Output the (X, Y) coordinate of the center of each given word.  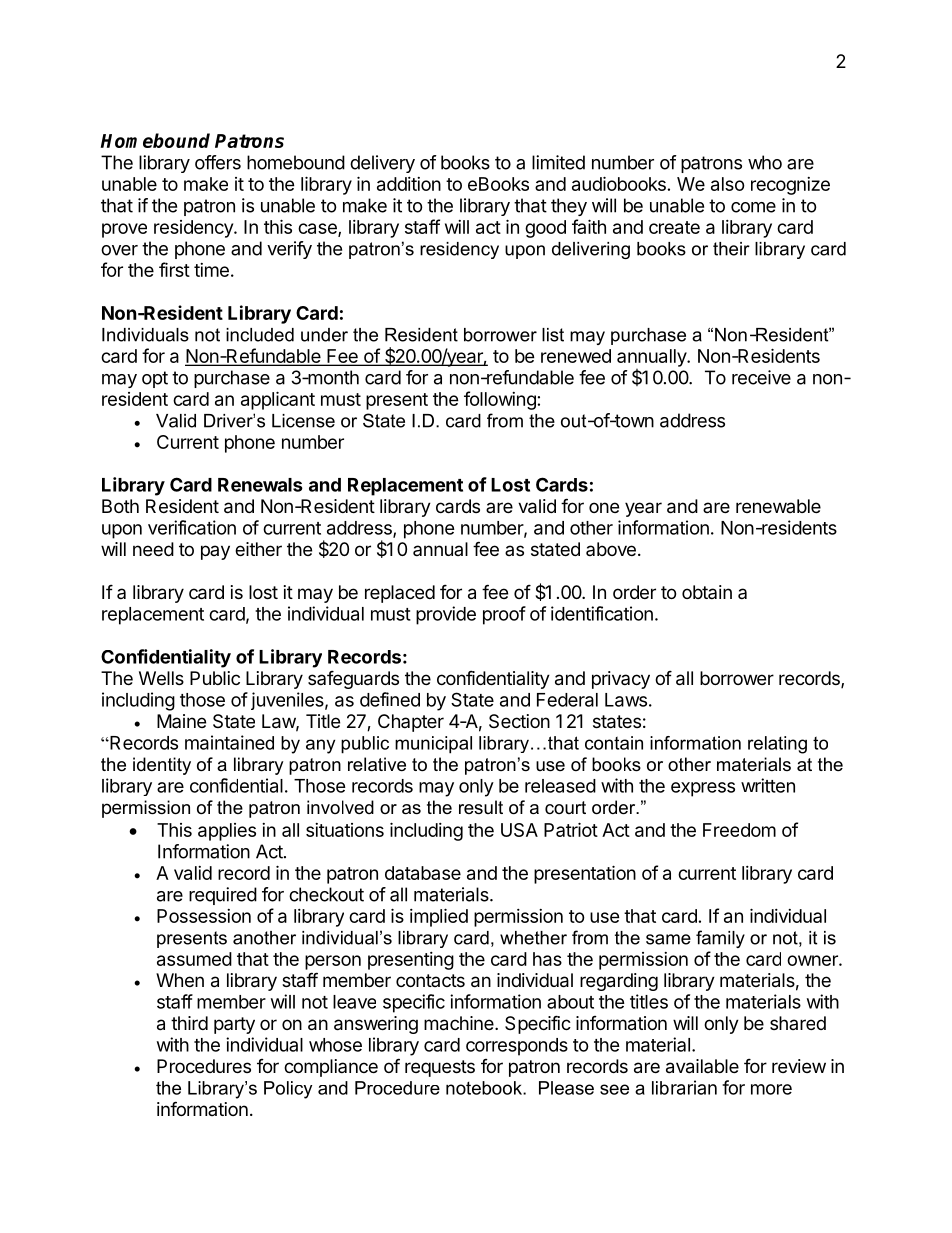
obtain (707, 592)
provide (446, 615)
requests (440, 1068)
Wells (161, 678)
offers (218, 162)
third (189, 1023)
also (728, 184)
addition (409, 184)
